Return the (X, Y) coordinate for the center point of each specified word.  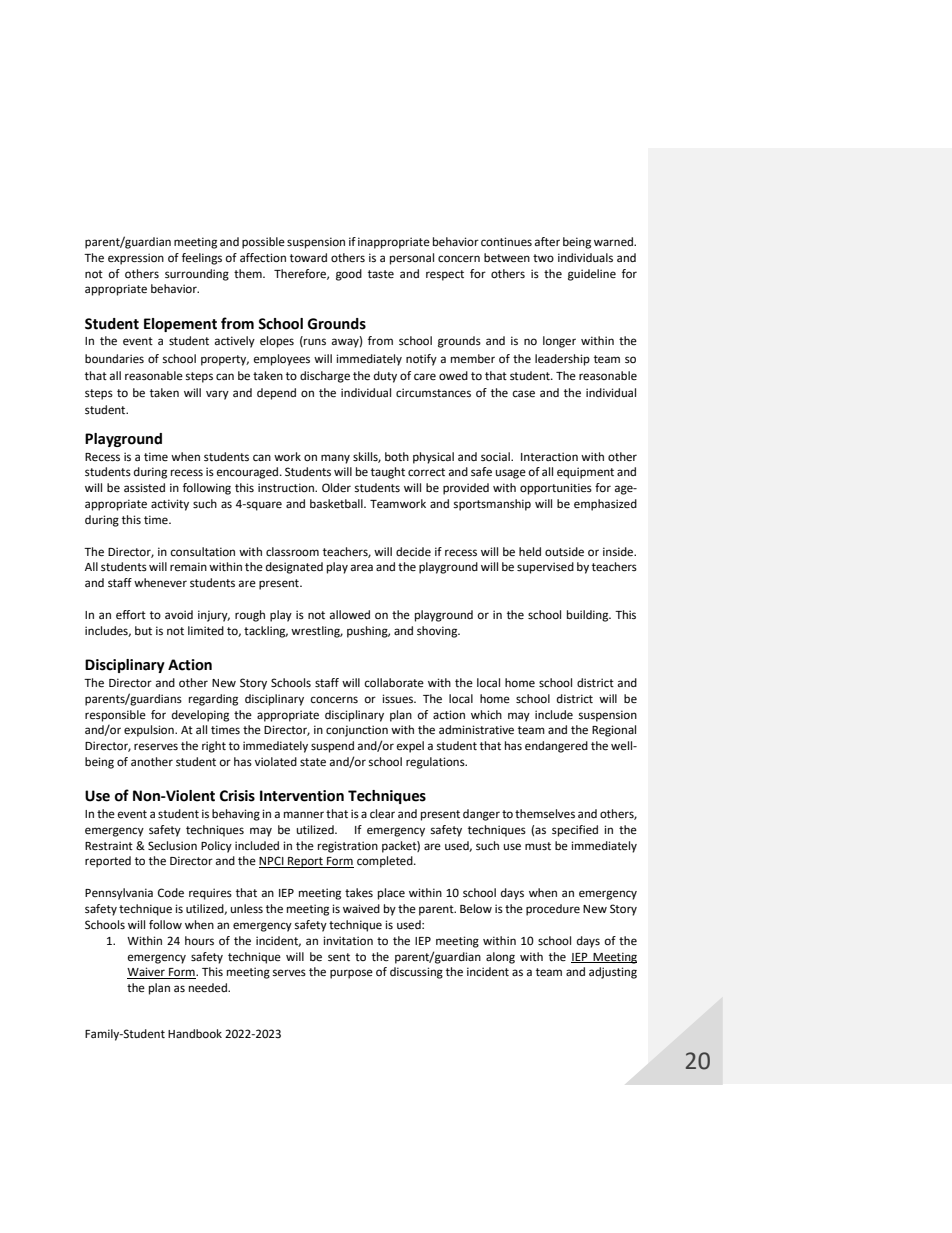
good (349, 275)
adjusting (613, 973)
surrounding (197, 275)
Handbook (195, 1034)
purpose (351, 974)
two (543, 258)
